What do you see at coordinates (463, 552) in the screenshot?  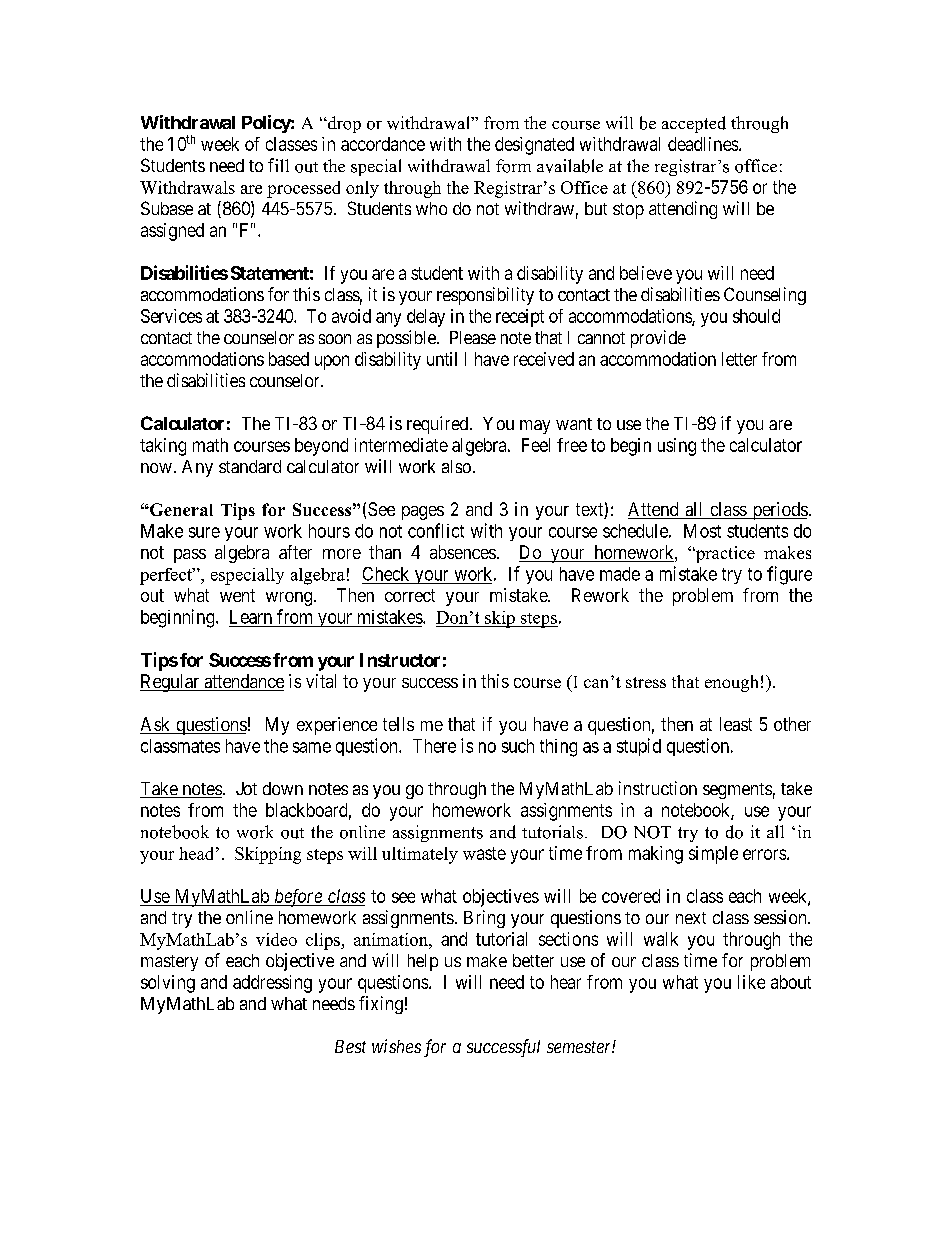 I see `absences` at bounding box center [463, 552].
